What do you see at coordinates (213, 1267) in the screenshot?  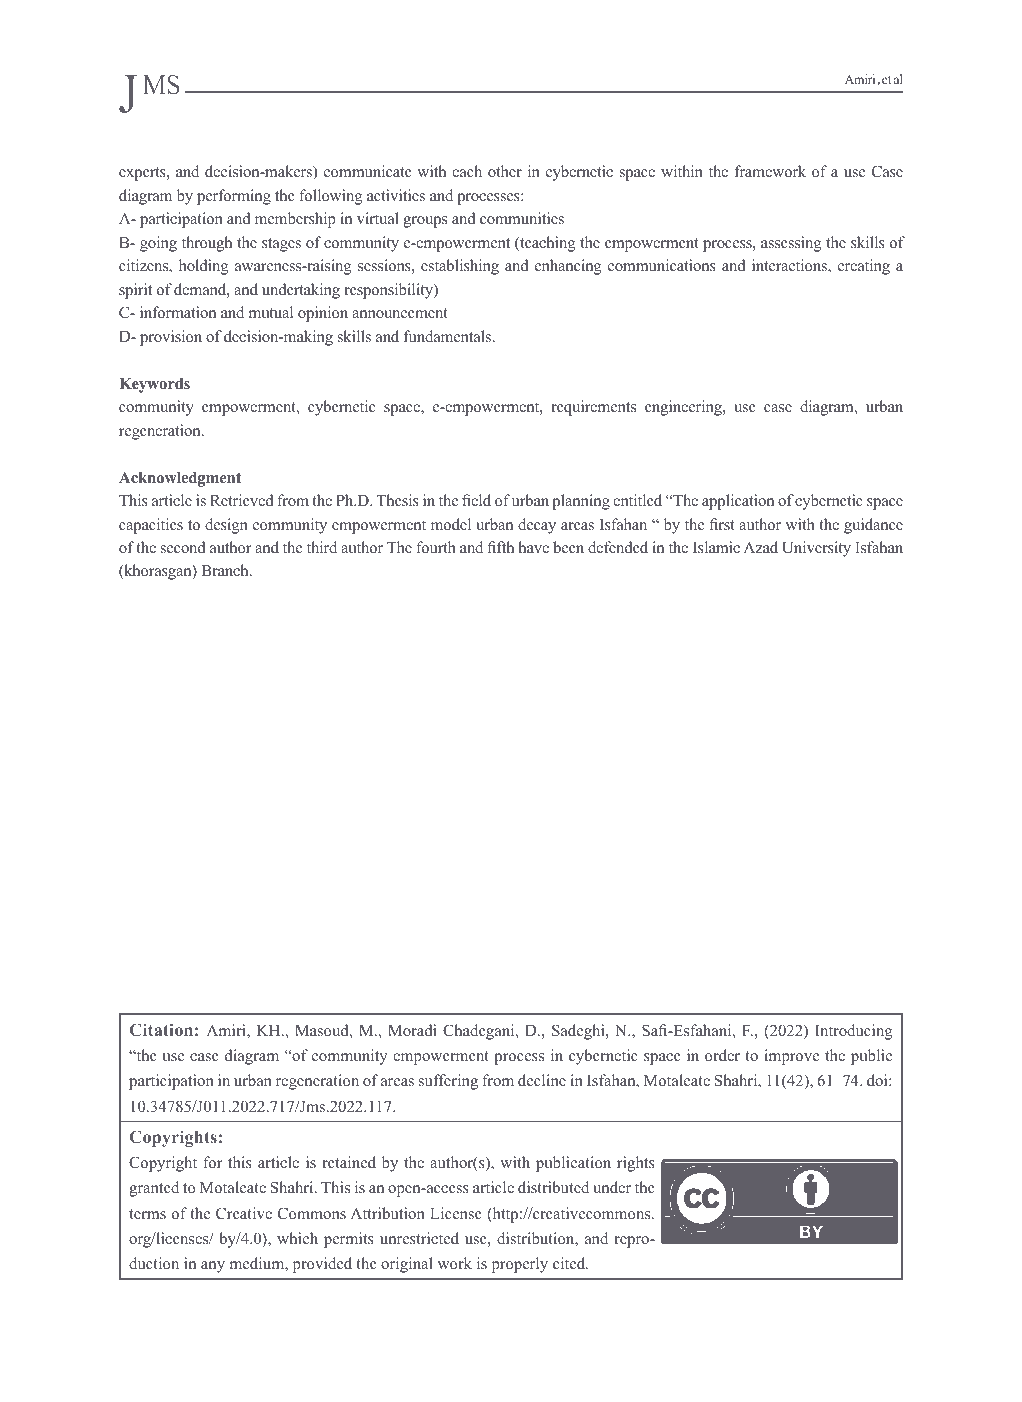 I see `any` at bounding box center [213, 1267].
